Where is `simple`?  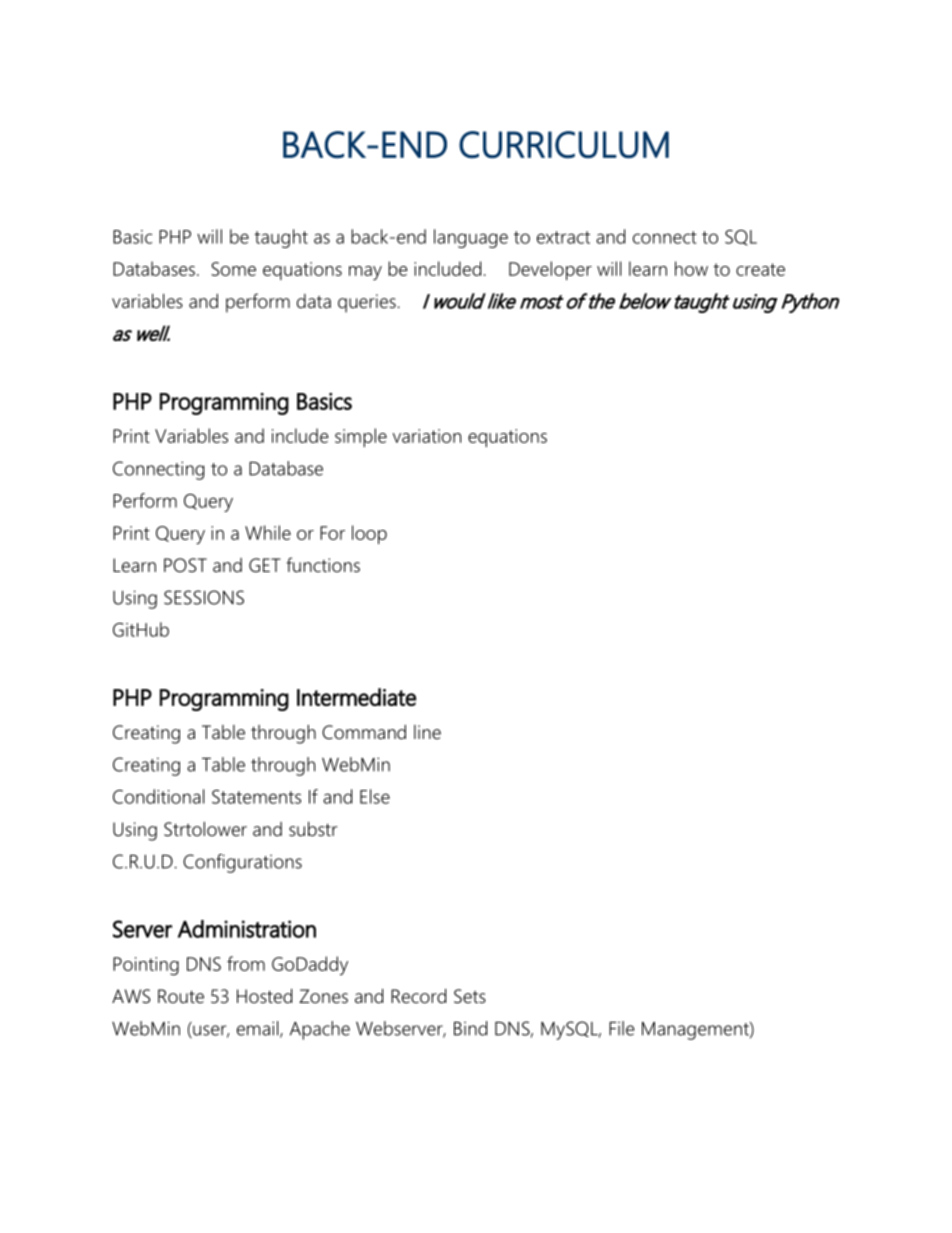
simple is located at coordinates (361, 437).
